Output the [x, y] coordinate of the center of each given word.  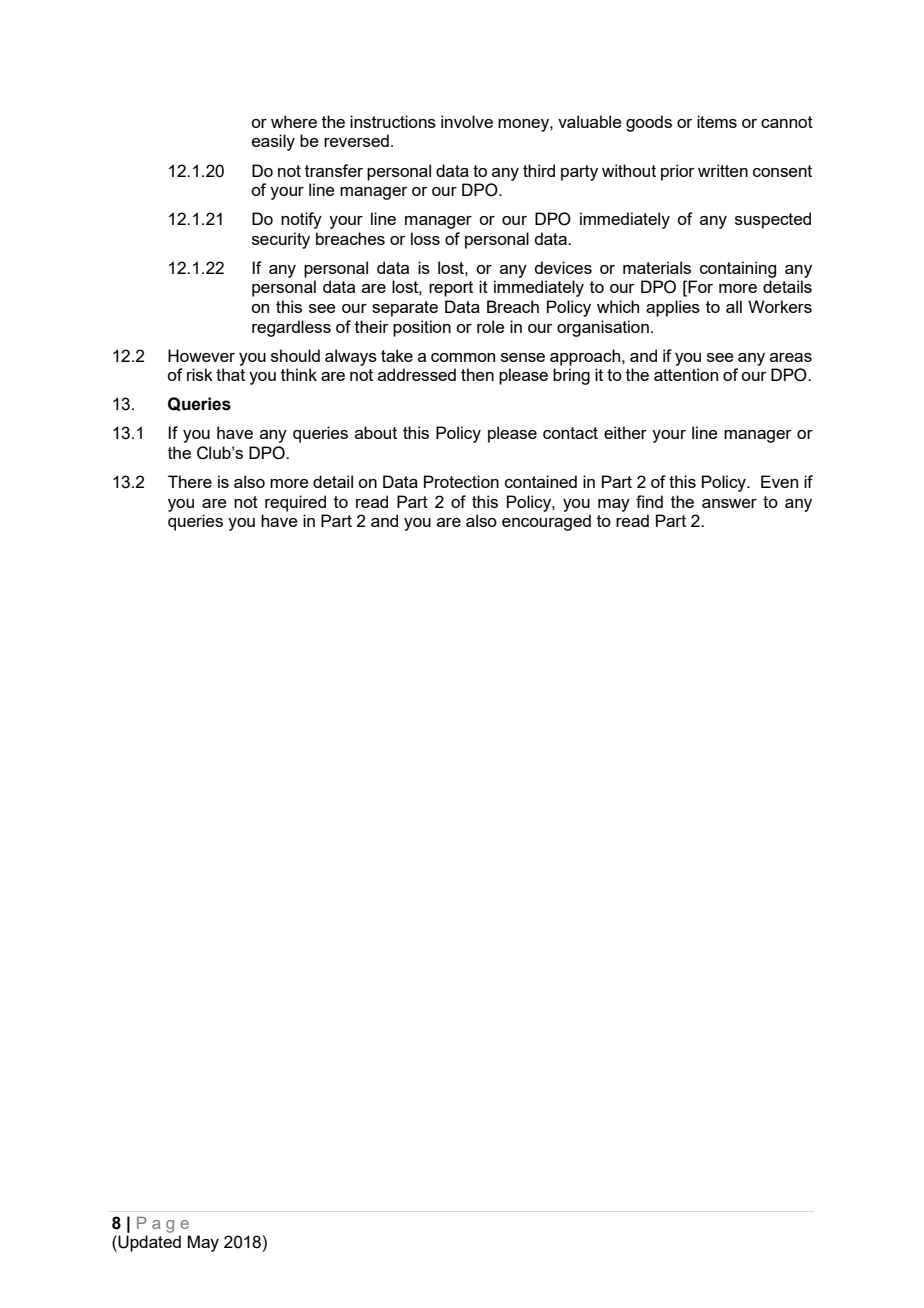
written [723, 170]
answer [729, 503]
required [295, 503]
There [190, 481]
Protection [461, 481]
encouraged [546, 522]
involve [467, 121]
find [649, 501]
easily [273, 142]
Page [163, 1225]
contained [541, 481]
